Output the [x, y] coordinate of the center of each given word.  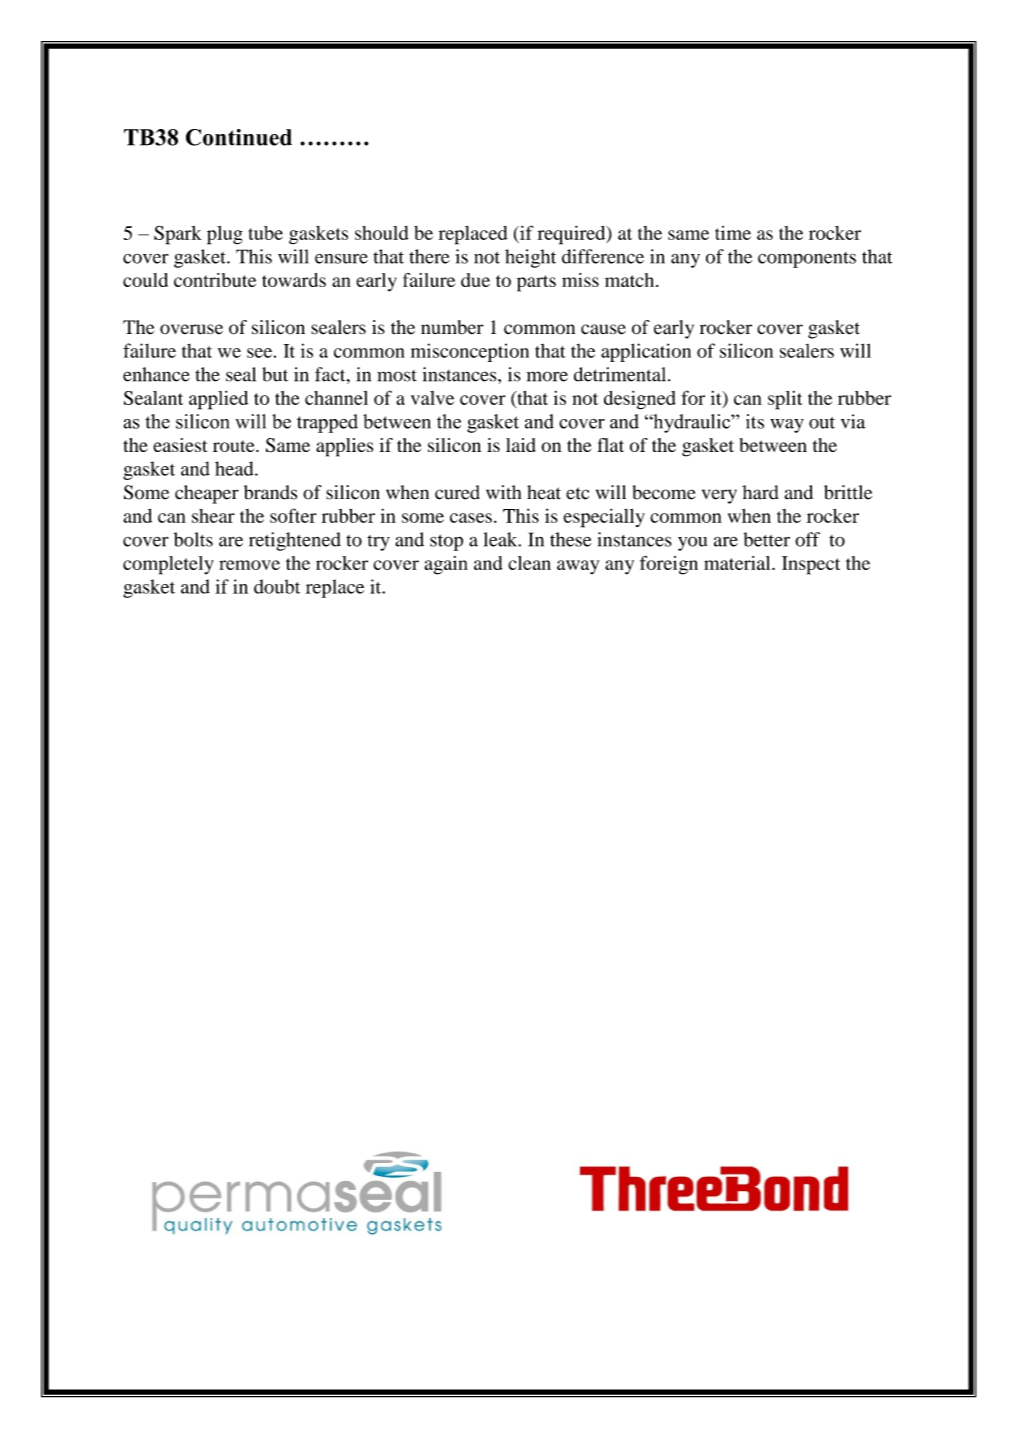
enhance [156, 374]
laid [521, 445]
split [785, 400]
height [530, 258]
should [382, 233]
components [807, 260]
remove [249, 565]
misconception [470, 352]
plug [225, 235]
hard [760, 492]
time [733, 233]
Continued [239, 137]
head [235, 468]
